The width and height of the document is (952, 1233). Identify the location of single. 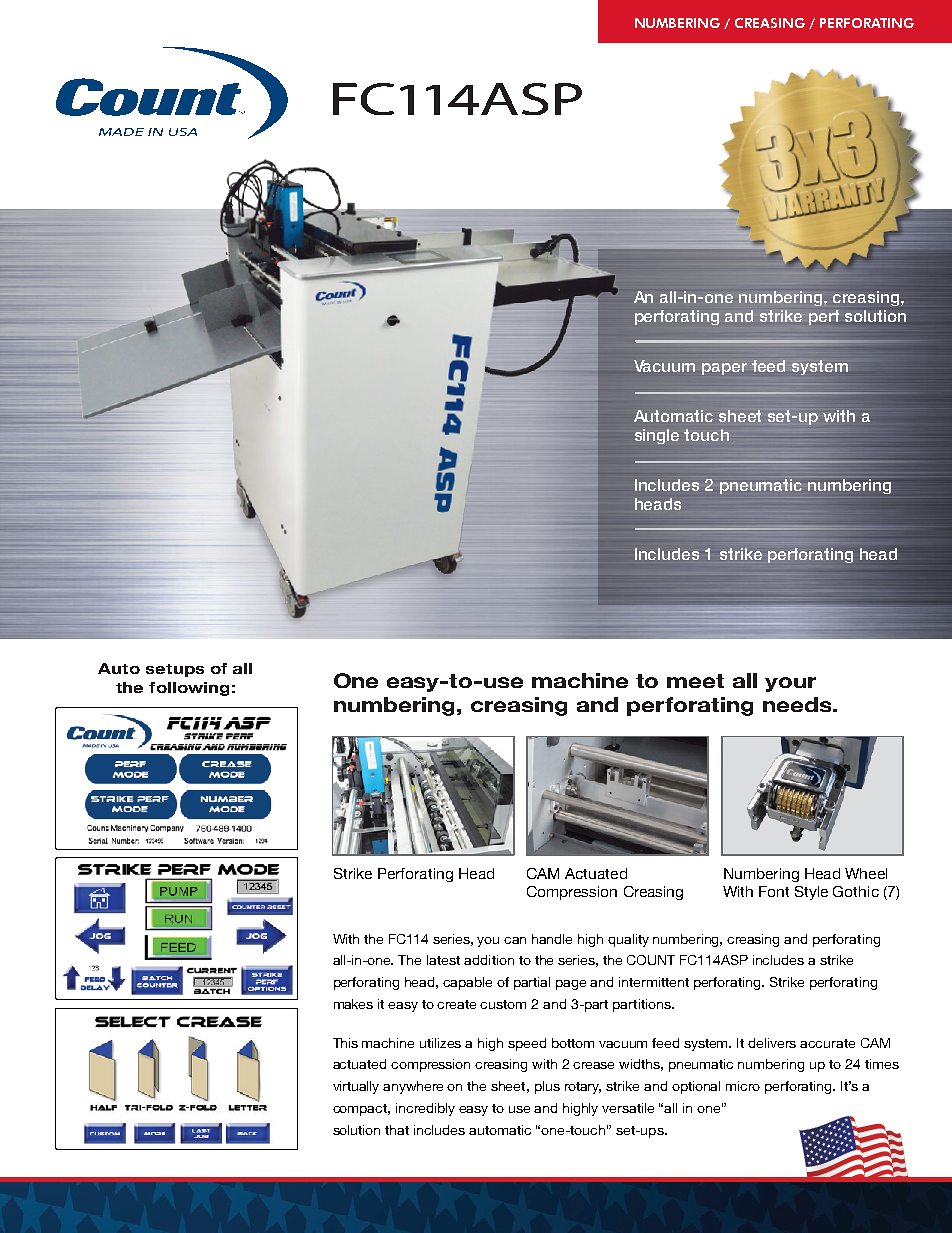
(657, 436).
